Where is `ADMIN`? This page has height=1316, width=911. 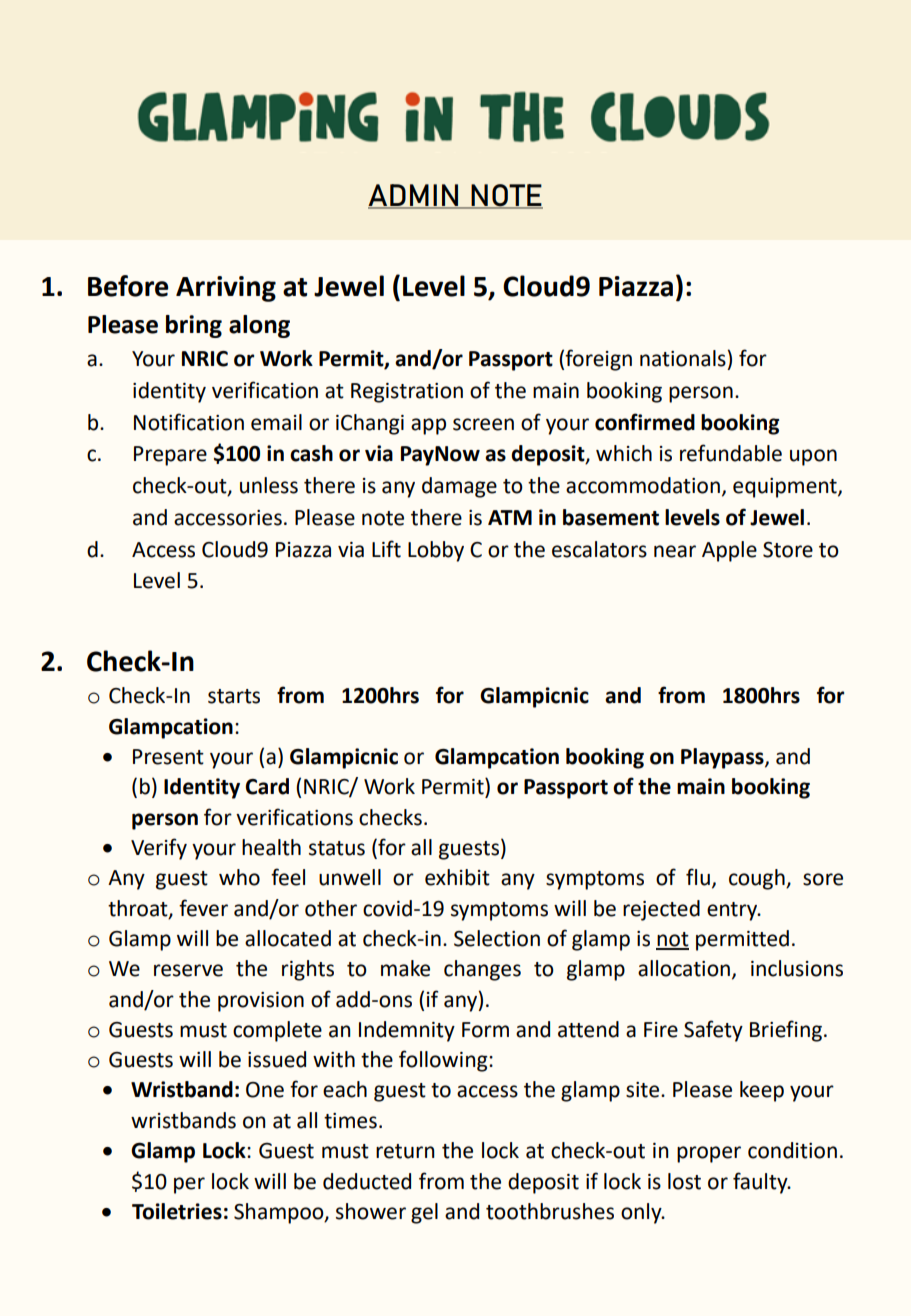 ADMIN is located at coordinates (414, 196).
